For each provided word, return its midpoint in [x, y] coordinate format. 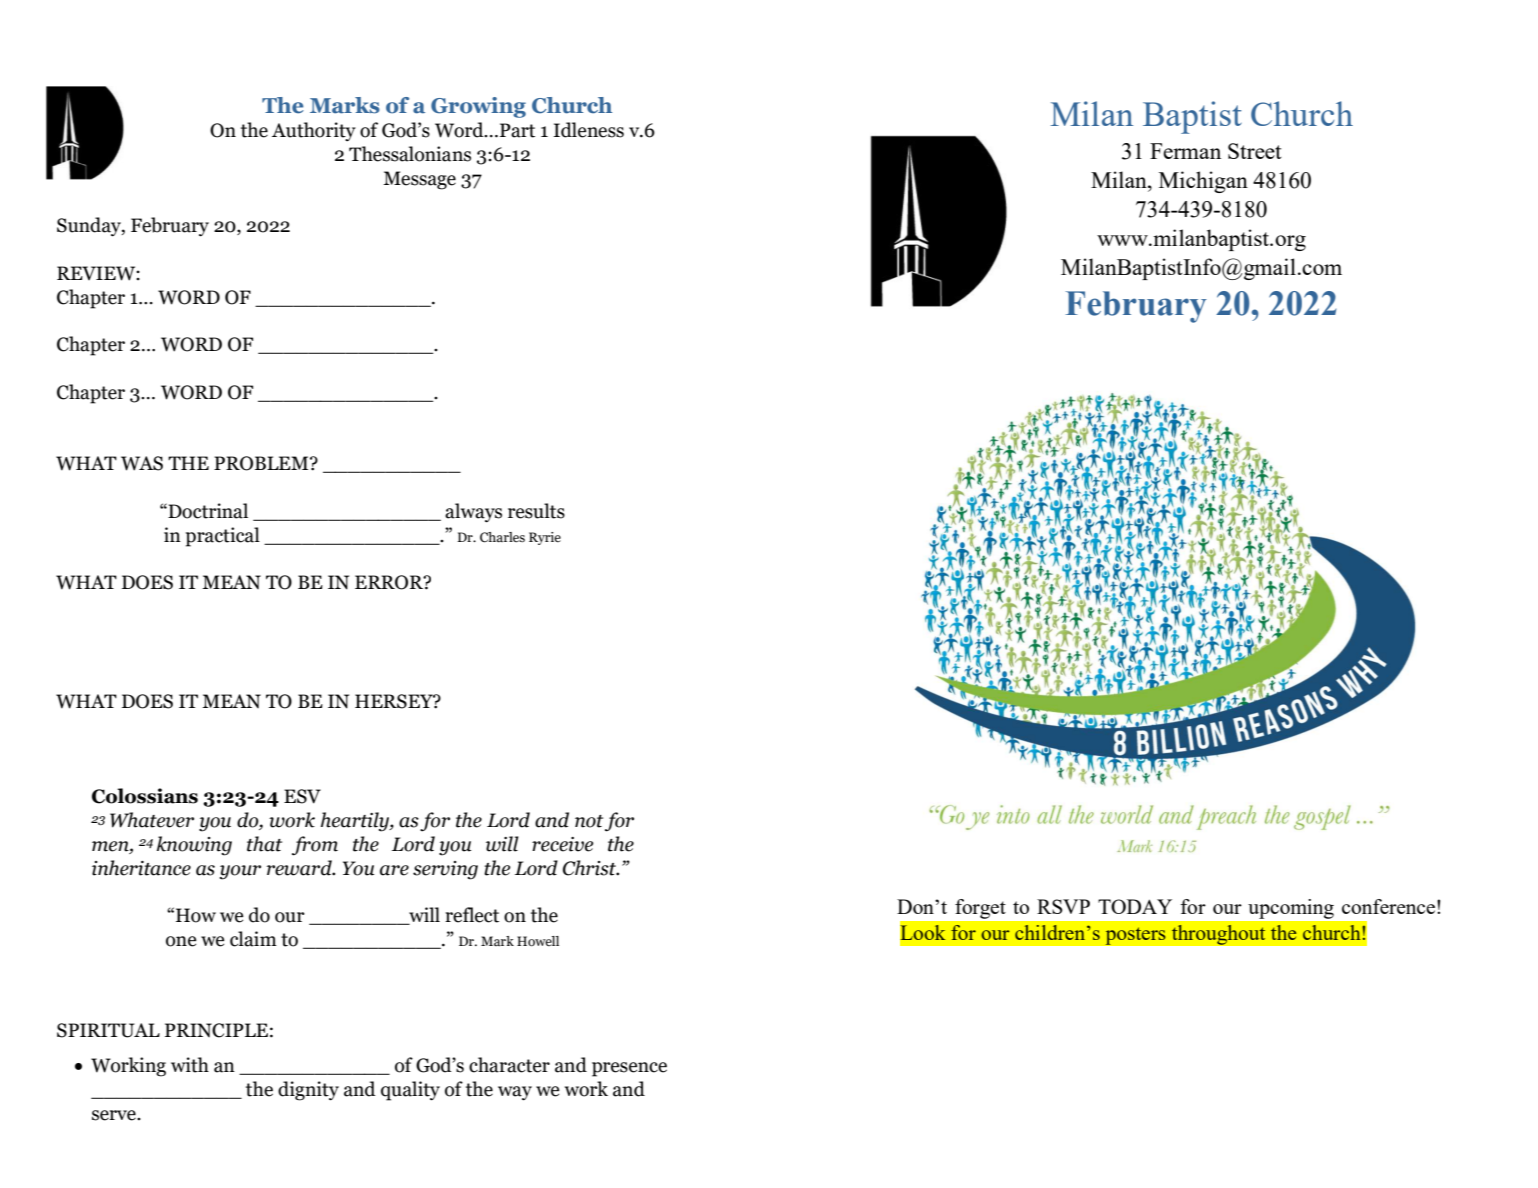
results [536, 511]
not [589, 821]
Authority [314, 131]
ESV [302, 796]
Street [1255, 151]
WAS [142, 463]
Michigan [1203, 182]
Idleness [588, 130]
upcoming [1291, 909]
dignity [308, 1091]
